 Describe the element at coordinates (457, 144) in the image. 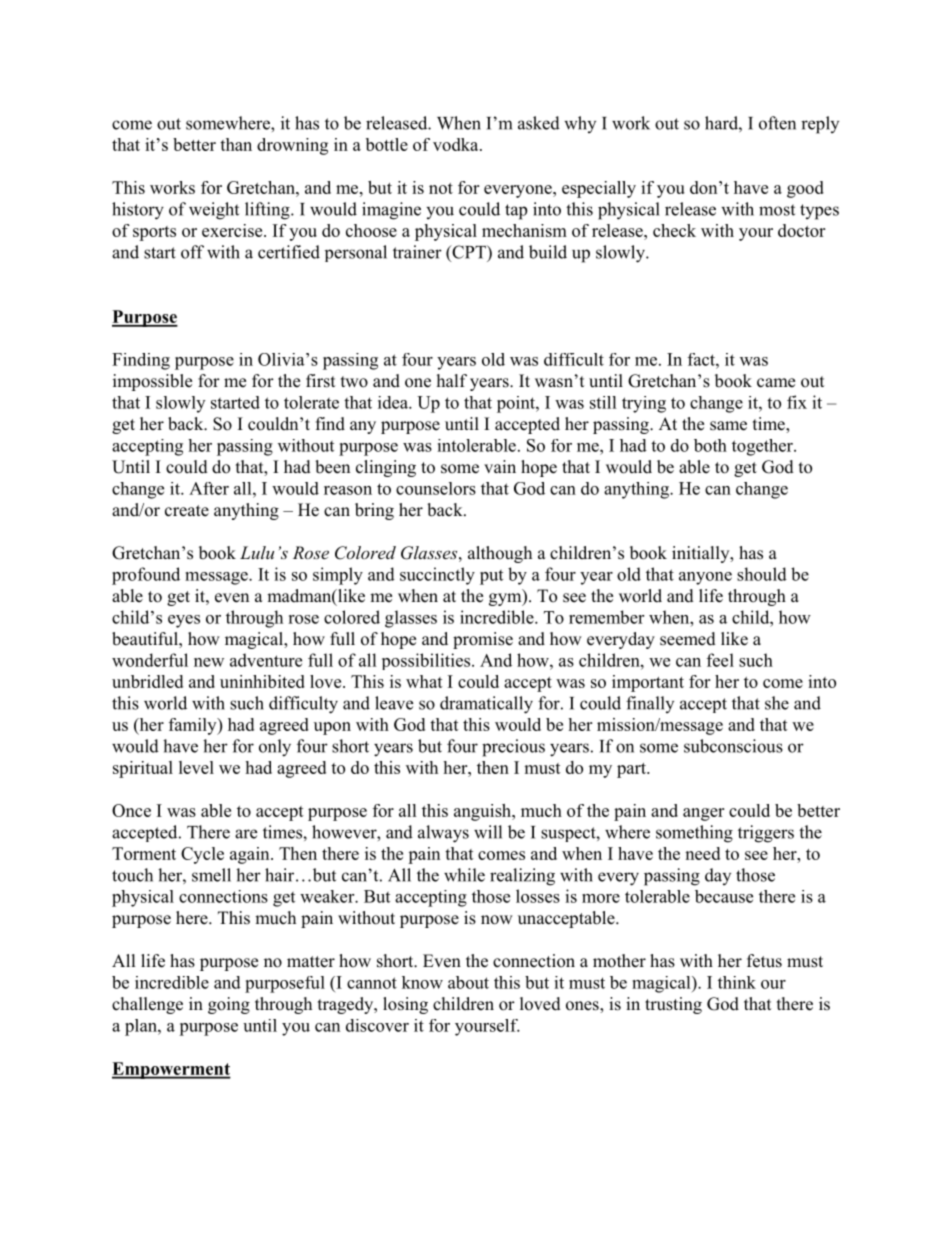

I see `vodka` at that location.
